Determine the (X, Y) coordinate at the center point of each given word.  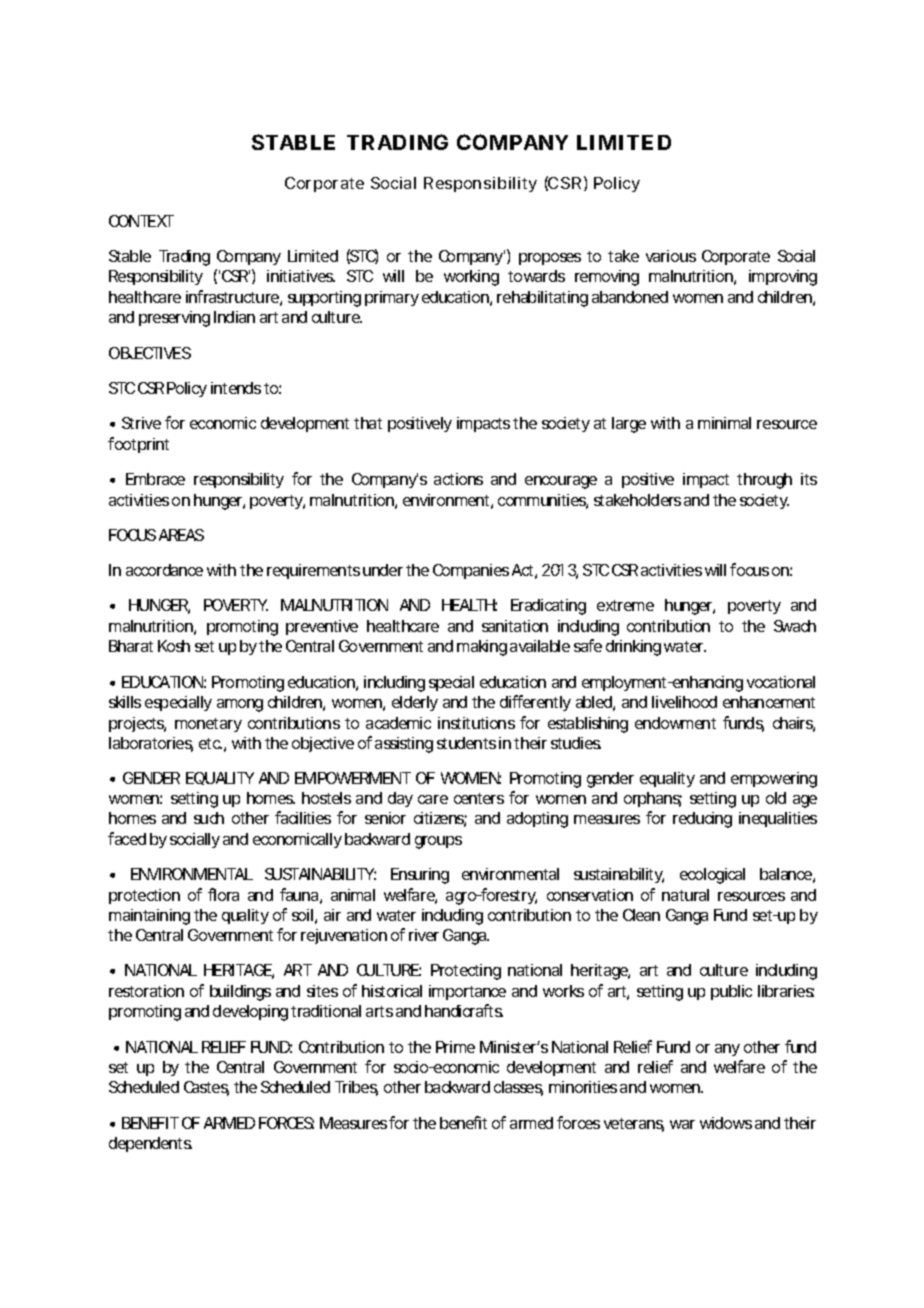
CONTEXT (141, 221)
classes (518, 1088)
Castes (206, 1088)
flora (223, 894)
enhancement (769, 702)
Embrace (155, 479)
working (471, 278)
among (240, 705)
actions (458, 479)
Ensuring (420, 876)
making (482, 648)
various (671, 256)
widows (726, 1123)
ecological (712, 876)
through (764, 481)
